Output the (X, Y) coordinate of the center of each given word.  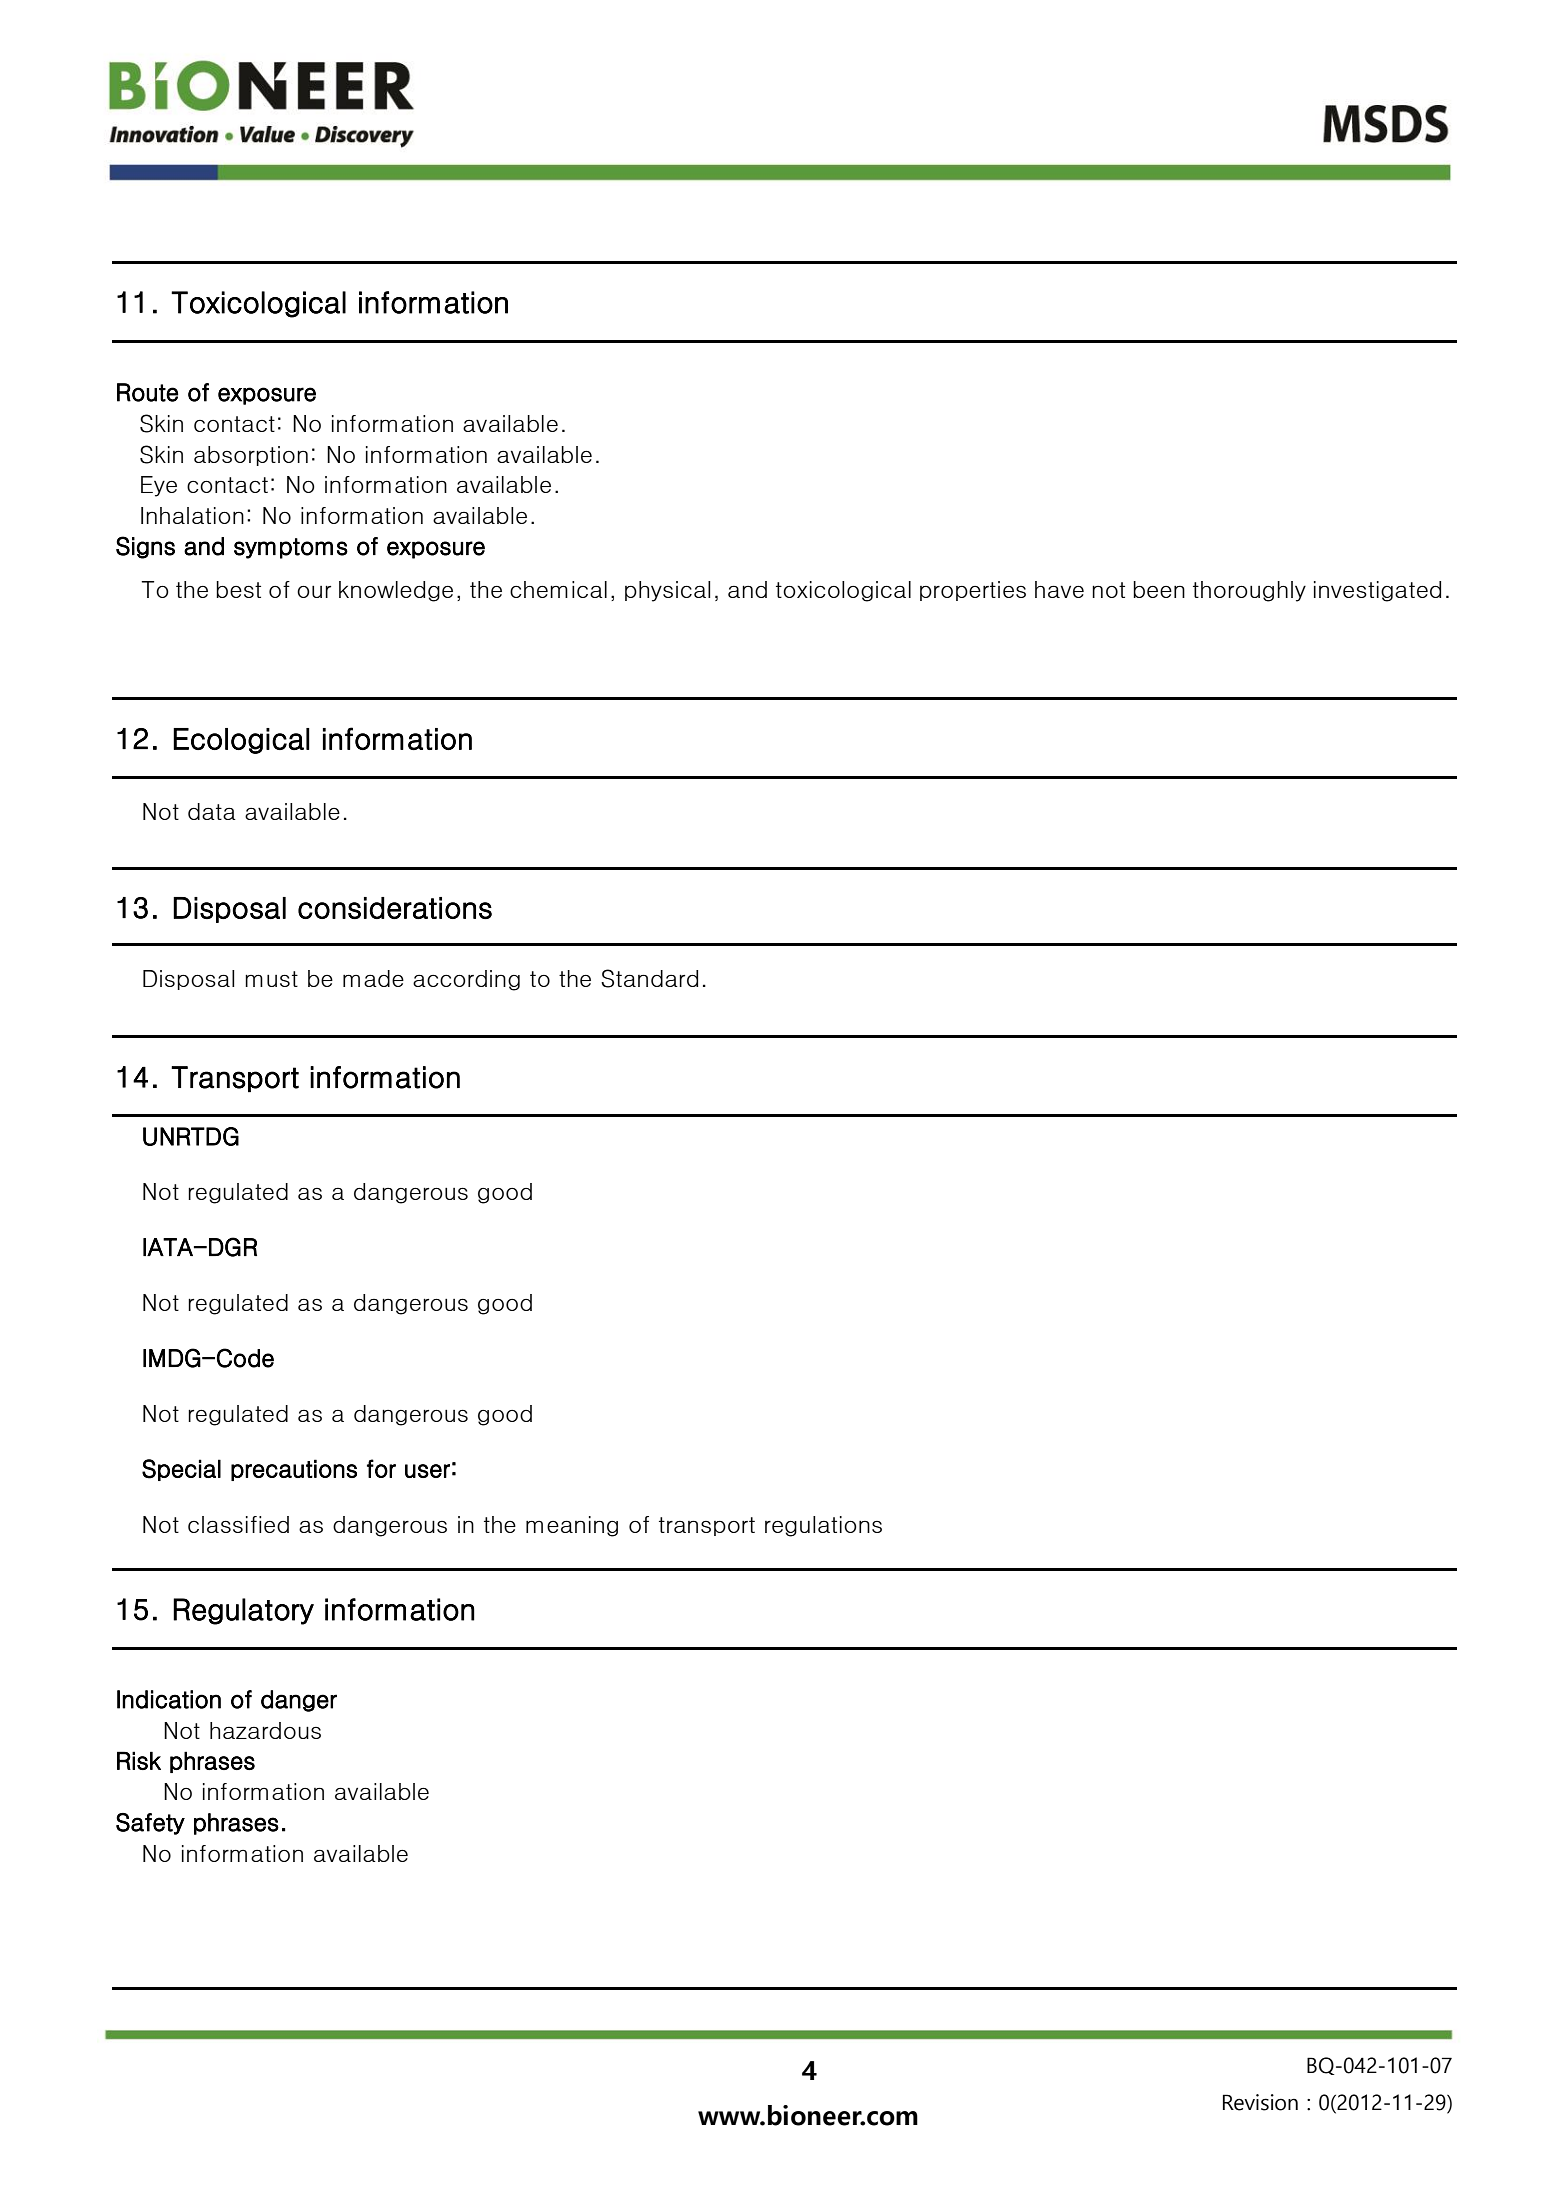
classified (238, 1524)
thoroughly (1249, 591)
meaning (572, 1526)
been (1159, 589)
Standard (649, 978)
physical (667, 591)
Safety (150, 1824)
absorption (251, 456)
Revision (1260, 2102)
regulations (823, 1526)
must (271, 979)
